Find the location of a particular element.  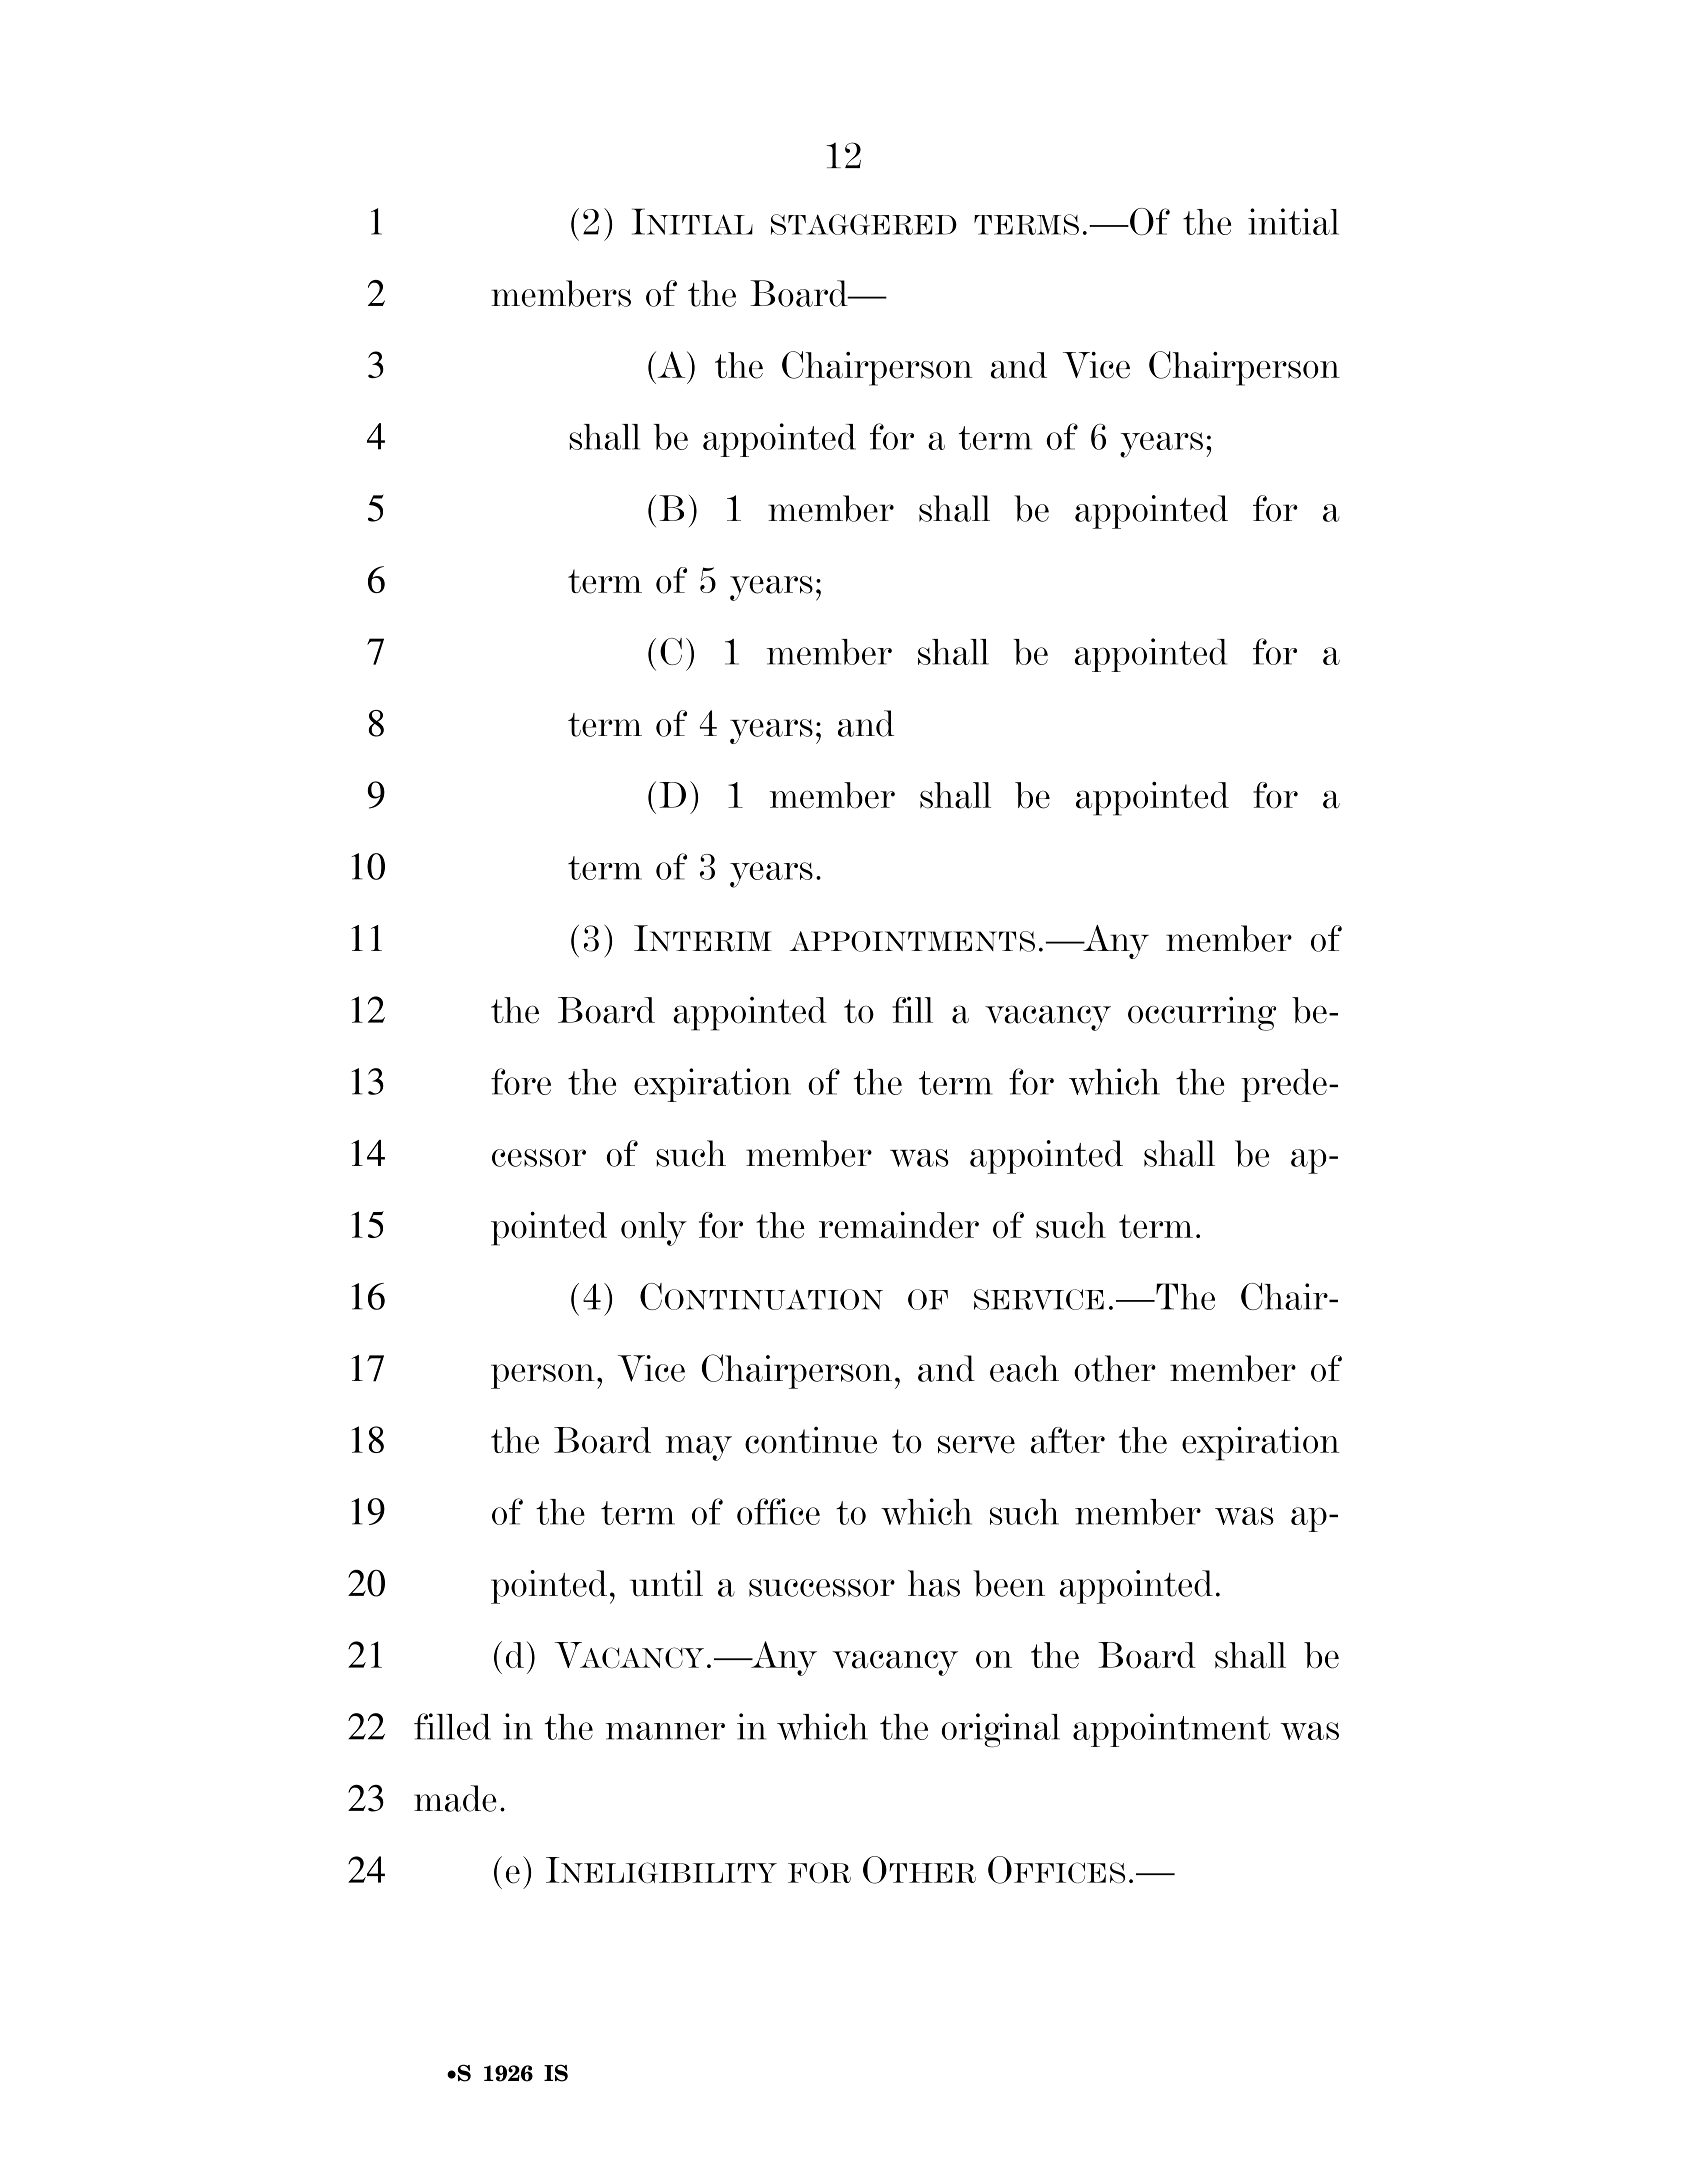

after is located at coordinates (1068, 1440).
